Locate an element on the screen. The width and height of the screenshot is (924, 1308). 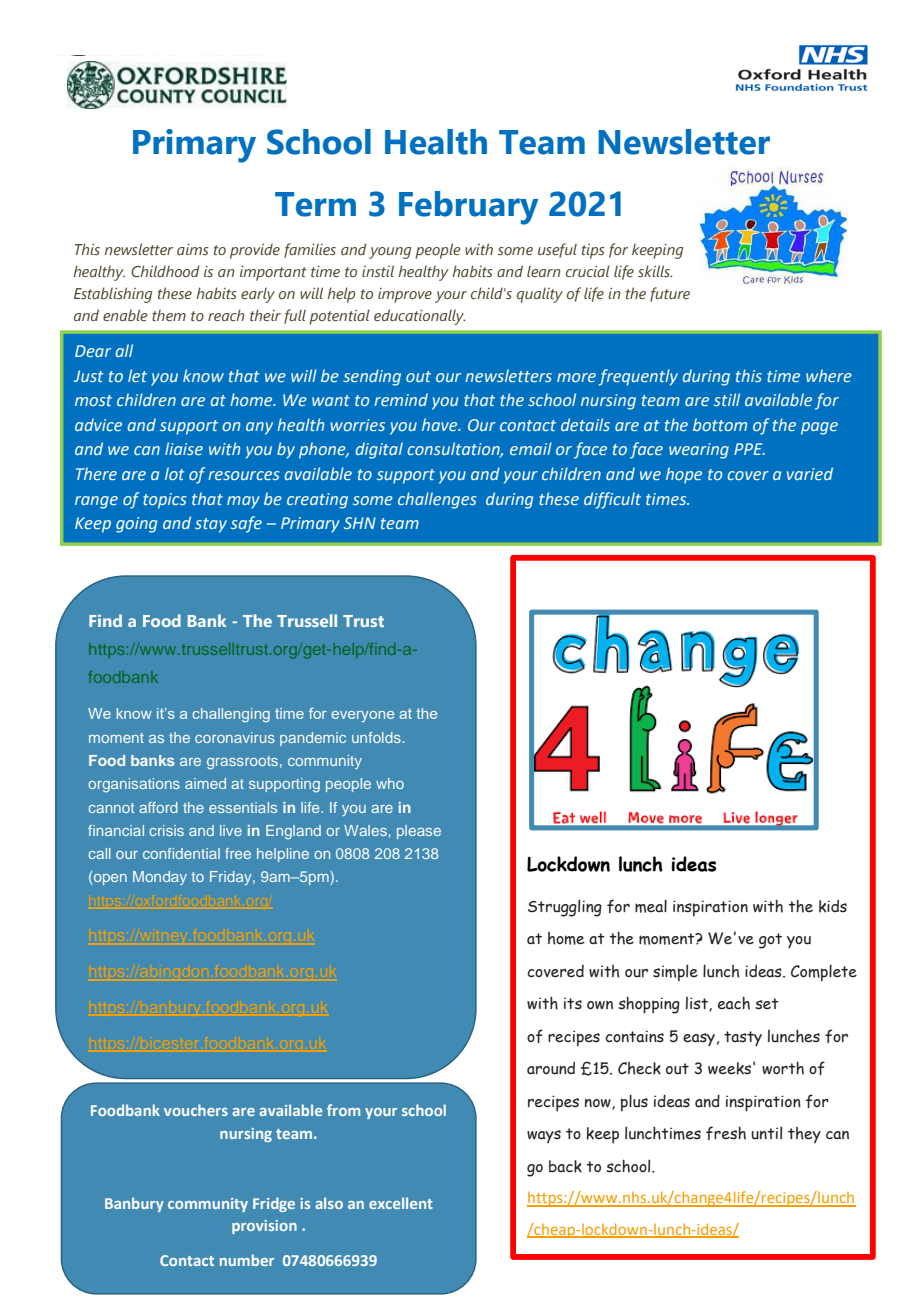
kids is located at coordinates (833, 906).
